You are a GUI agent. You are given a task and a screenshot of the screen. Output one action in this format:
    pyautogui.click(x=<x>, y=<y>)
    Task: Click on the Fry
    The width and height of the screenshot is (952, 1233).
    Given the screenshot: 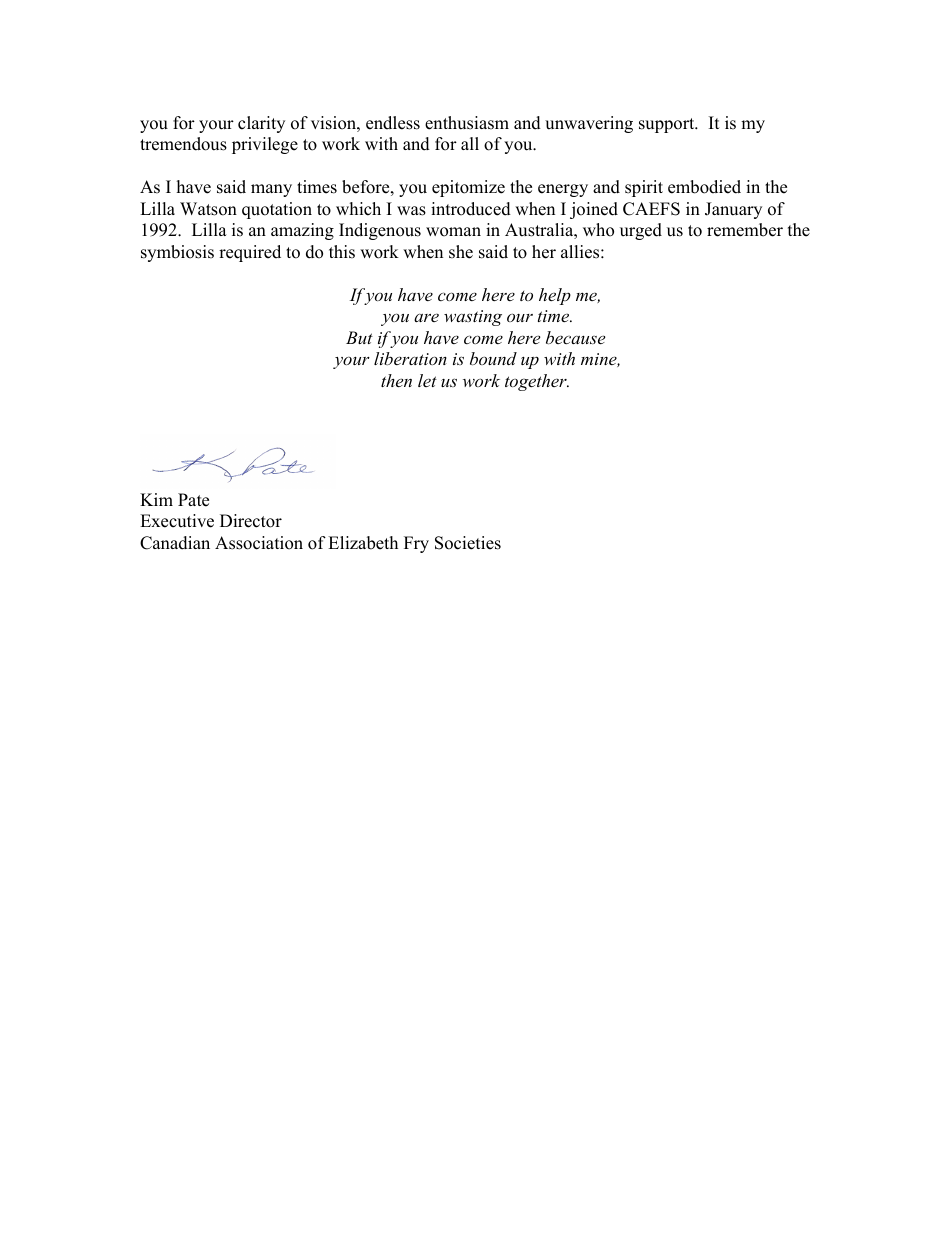 What is the action you would take?
    pyautogui.click(x=416, y=544)
